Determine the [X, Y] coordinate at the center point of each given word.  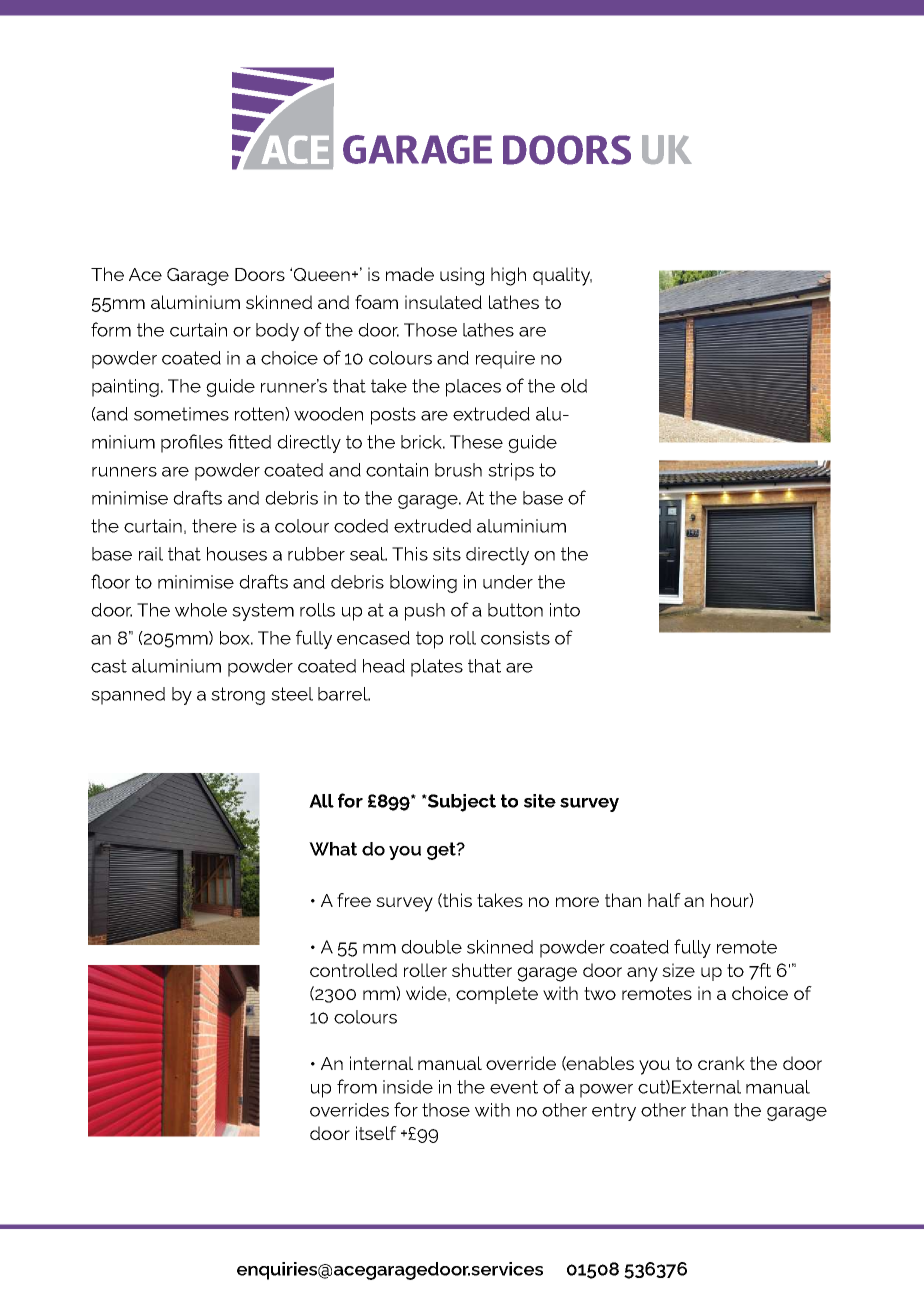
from [357, 1086]
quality [562, 276]
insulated [443, 302]
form [111, 329]
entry [614, 1112]
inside [408, 1087]
